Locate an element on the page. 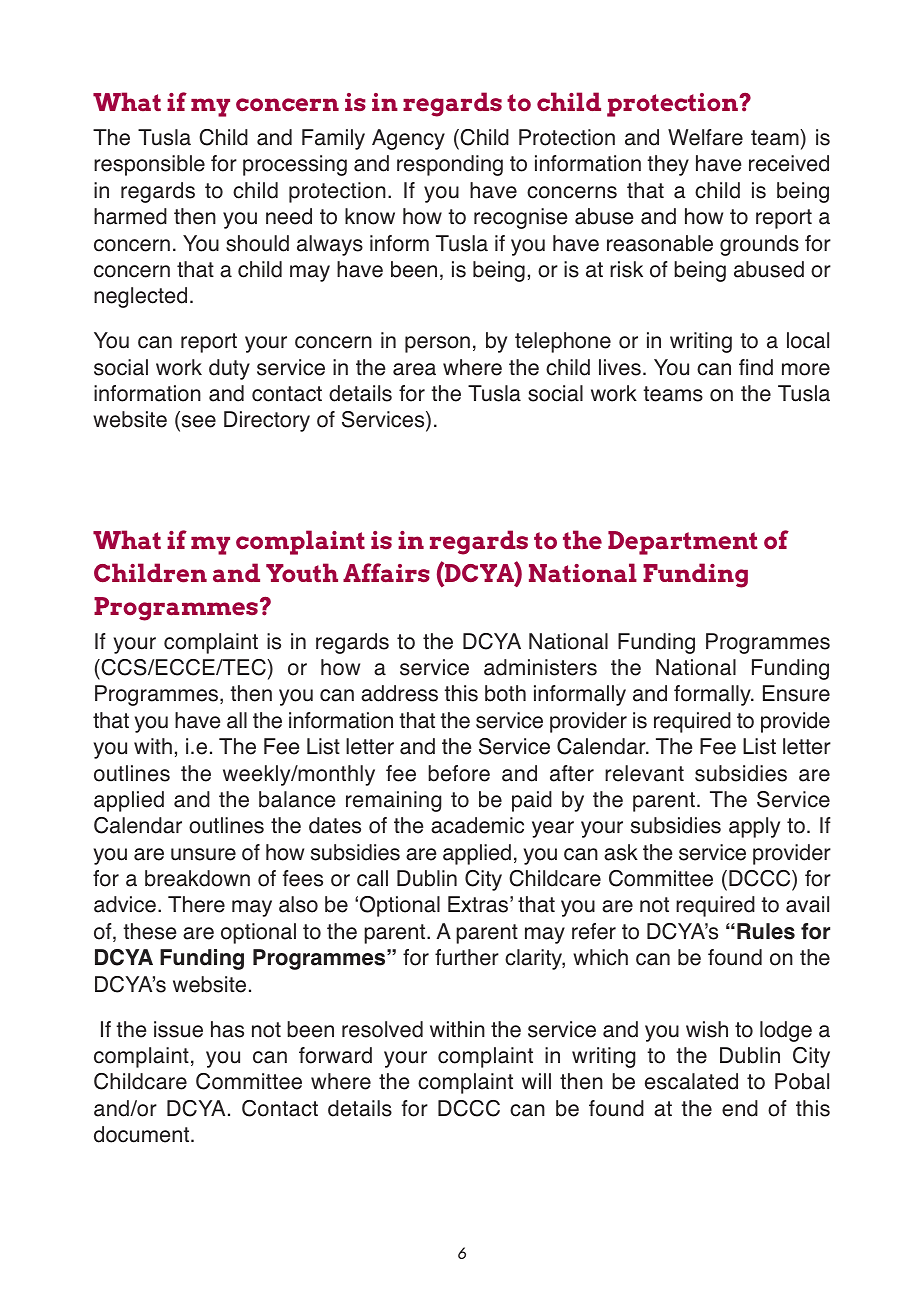 This page has width=924, height=1308. document is located at coordinates (143, 1134).
